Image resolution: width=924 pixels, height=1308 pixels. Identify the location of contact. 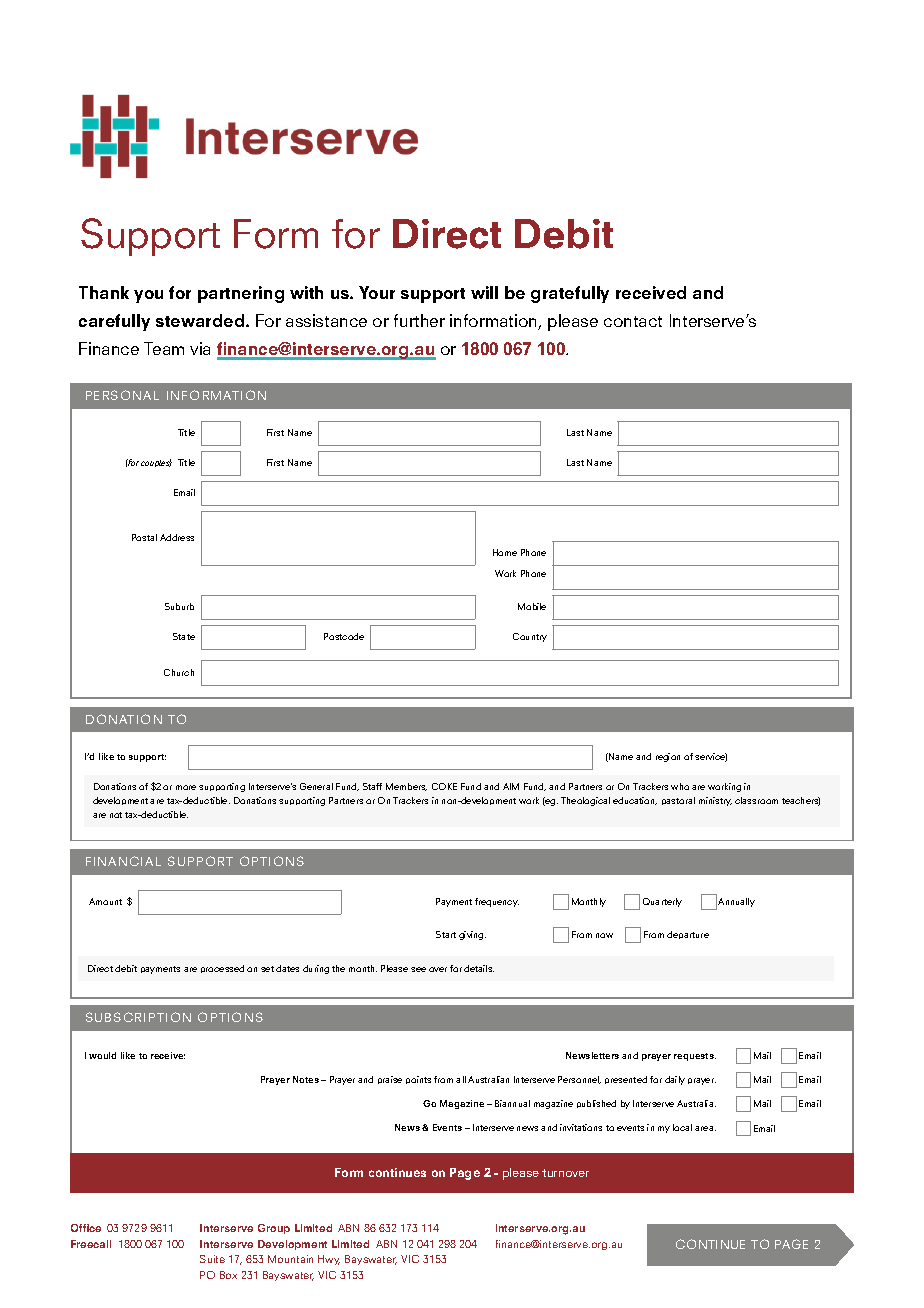
(633, 321).
